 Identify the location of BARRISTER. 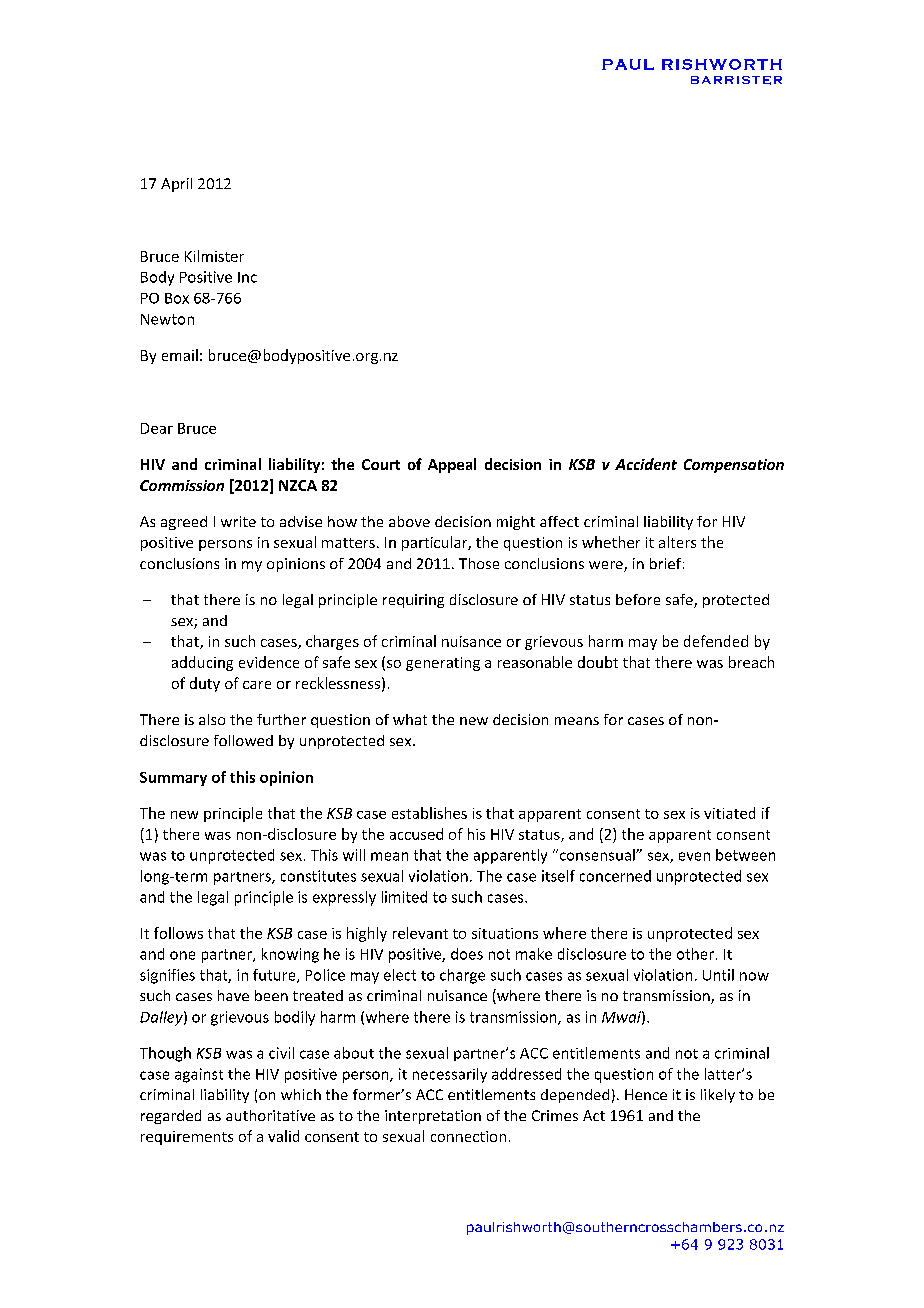
(736, 80).
